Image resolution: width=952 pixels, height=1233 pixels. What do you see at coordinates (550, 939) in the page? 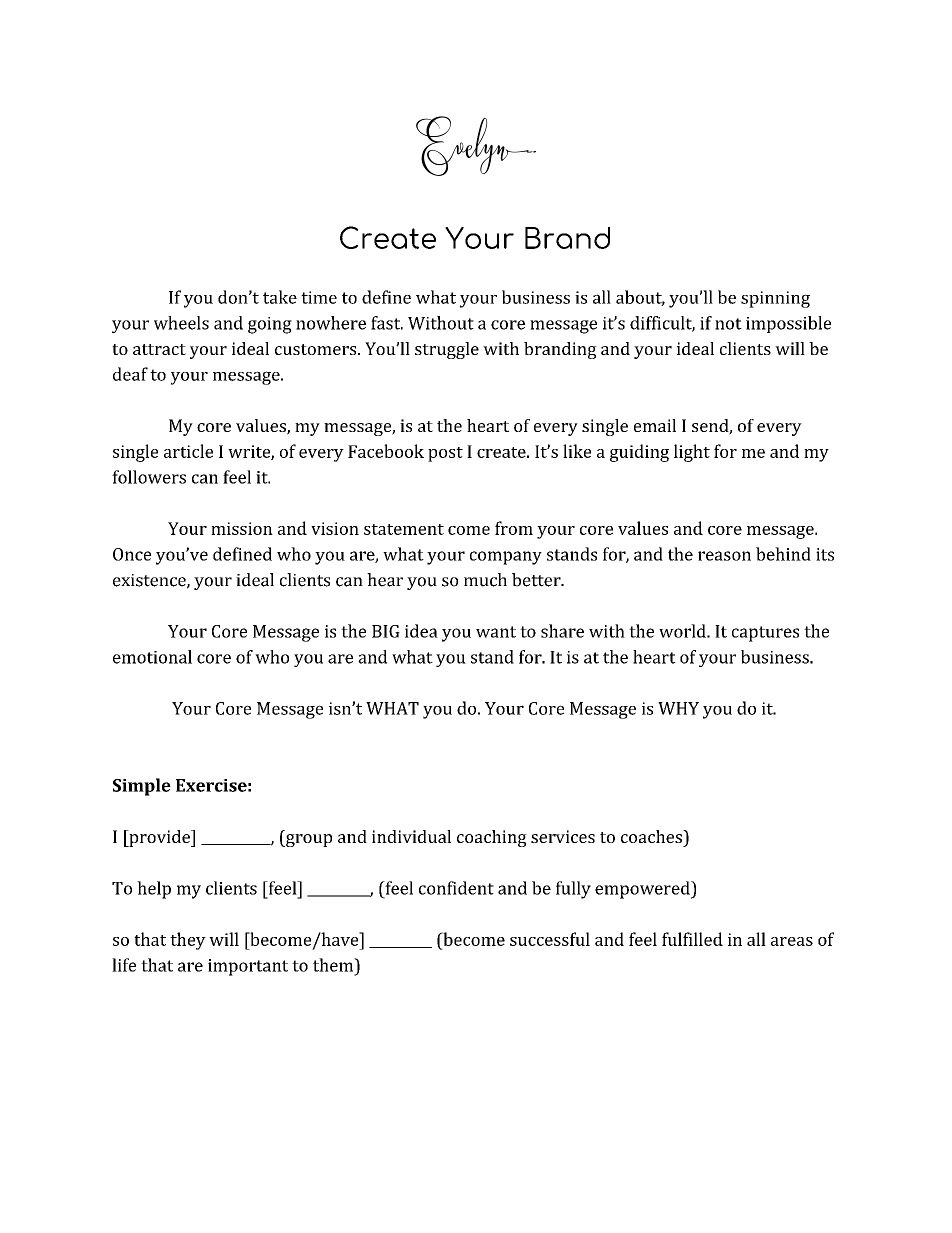
I see `successful` at bounding box center [550, 939].
